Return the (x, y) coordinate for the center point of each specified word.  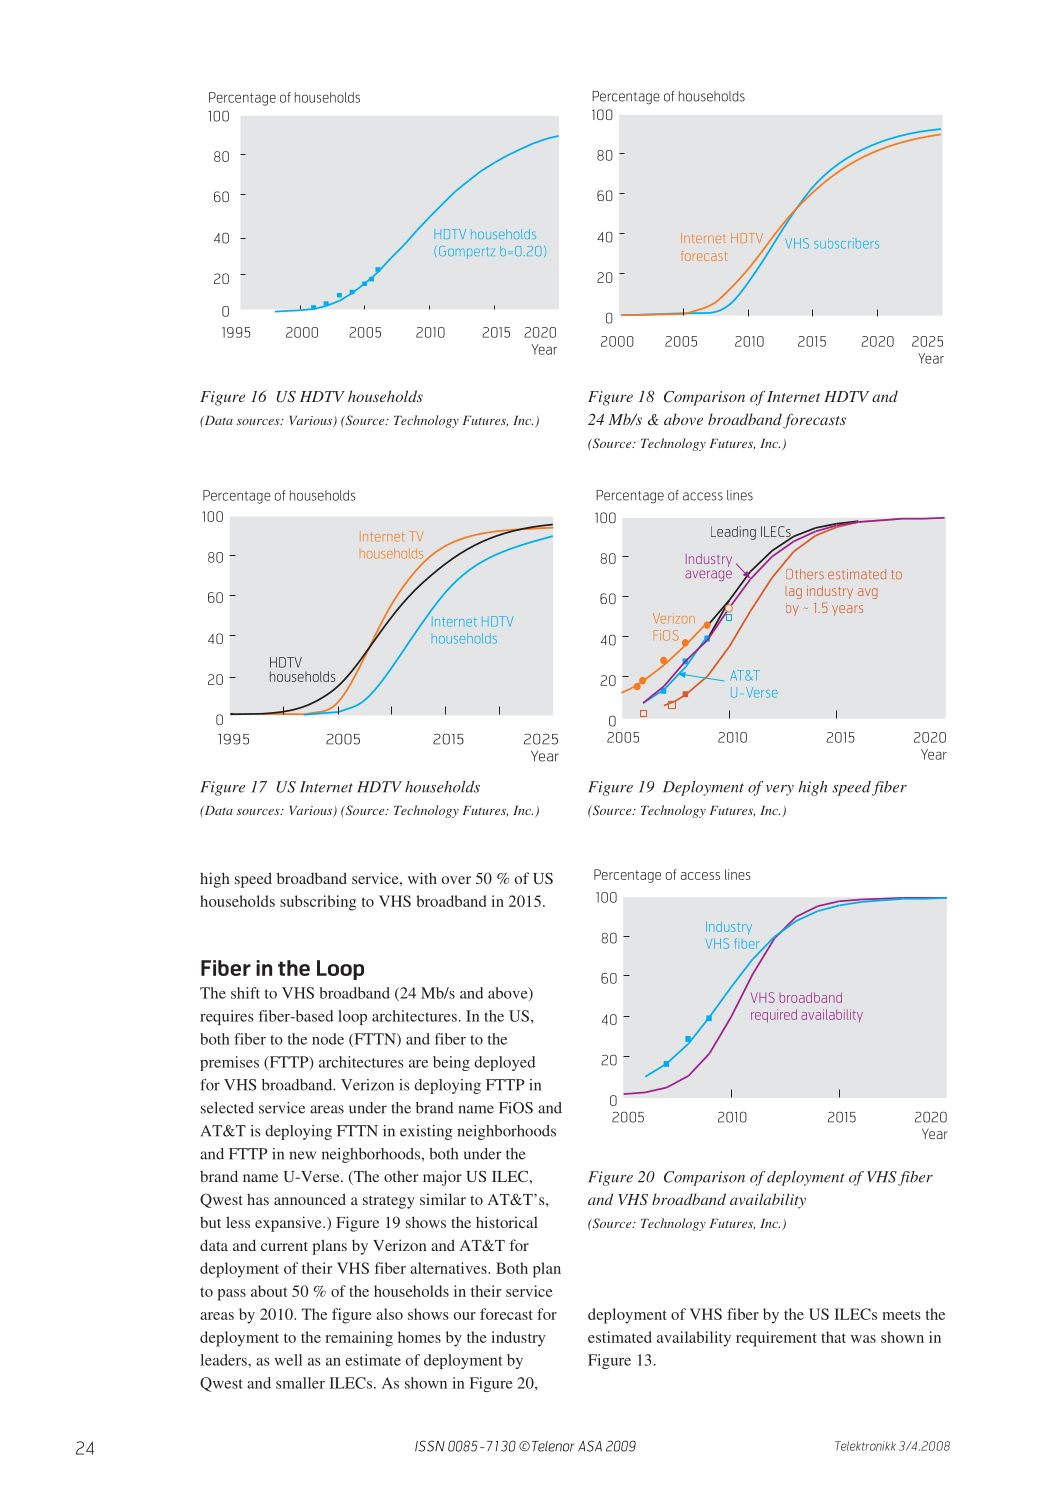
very (780, 790)
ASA (590, 1446)
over (456, 880)
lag (794, 593)
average (708, 575)
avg (868, 593)
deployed (504, 1063)
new (302, 1155)
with (422, 878)
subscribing (318, 903)
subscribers (846, 243)
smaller (300, 1383)
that (833, 1337)
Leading (733, 533)
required (774, 1015)
